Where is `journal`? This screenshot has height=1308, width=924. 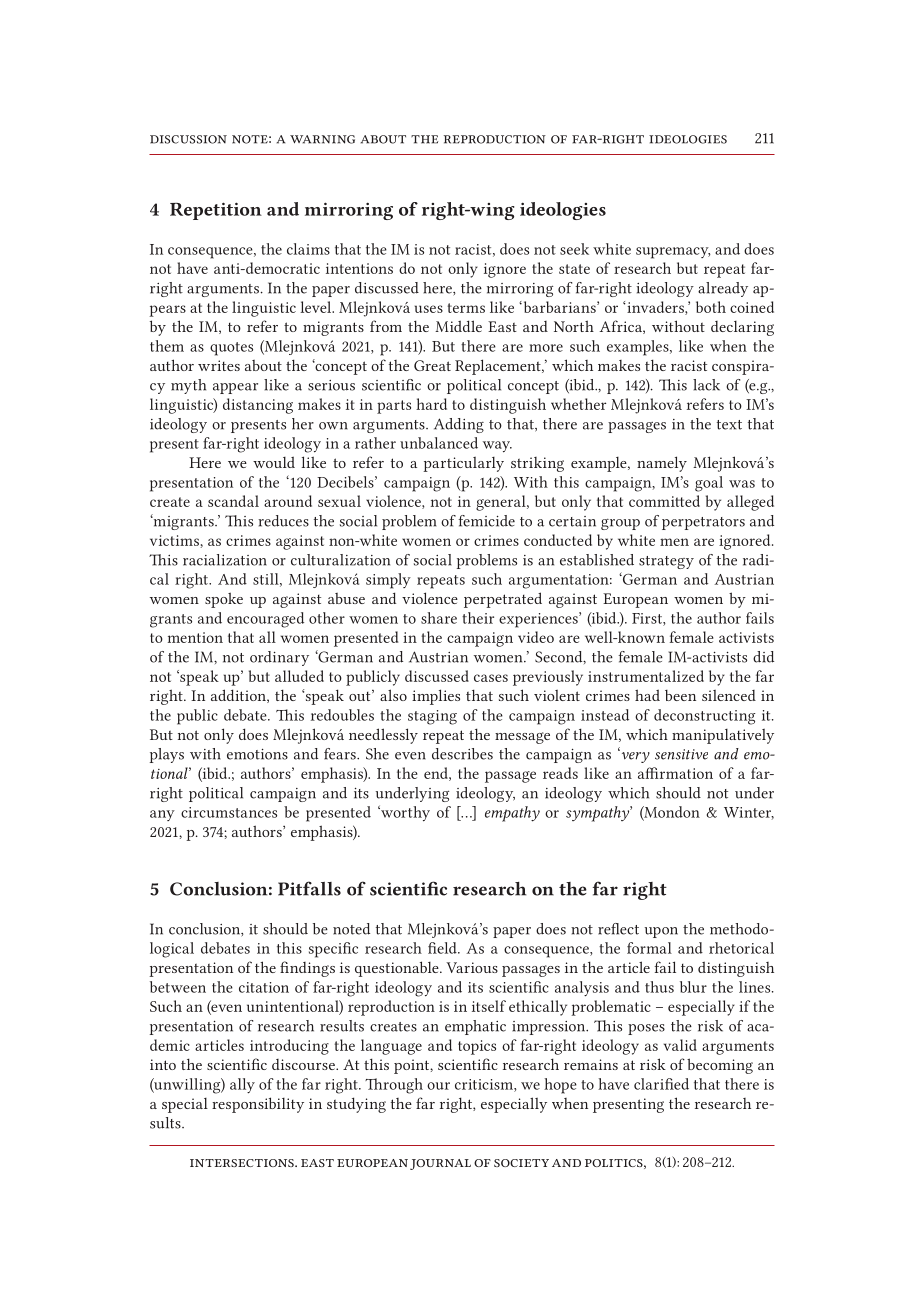
journal is located at coordinates (440, 1164).
